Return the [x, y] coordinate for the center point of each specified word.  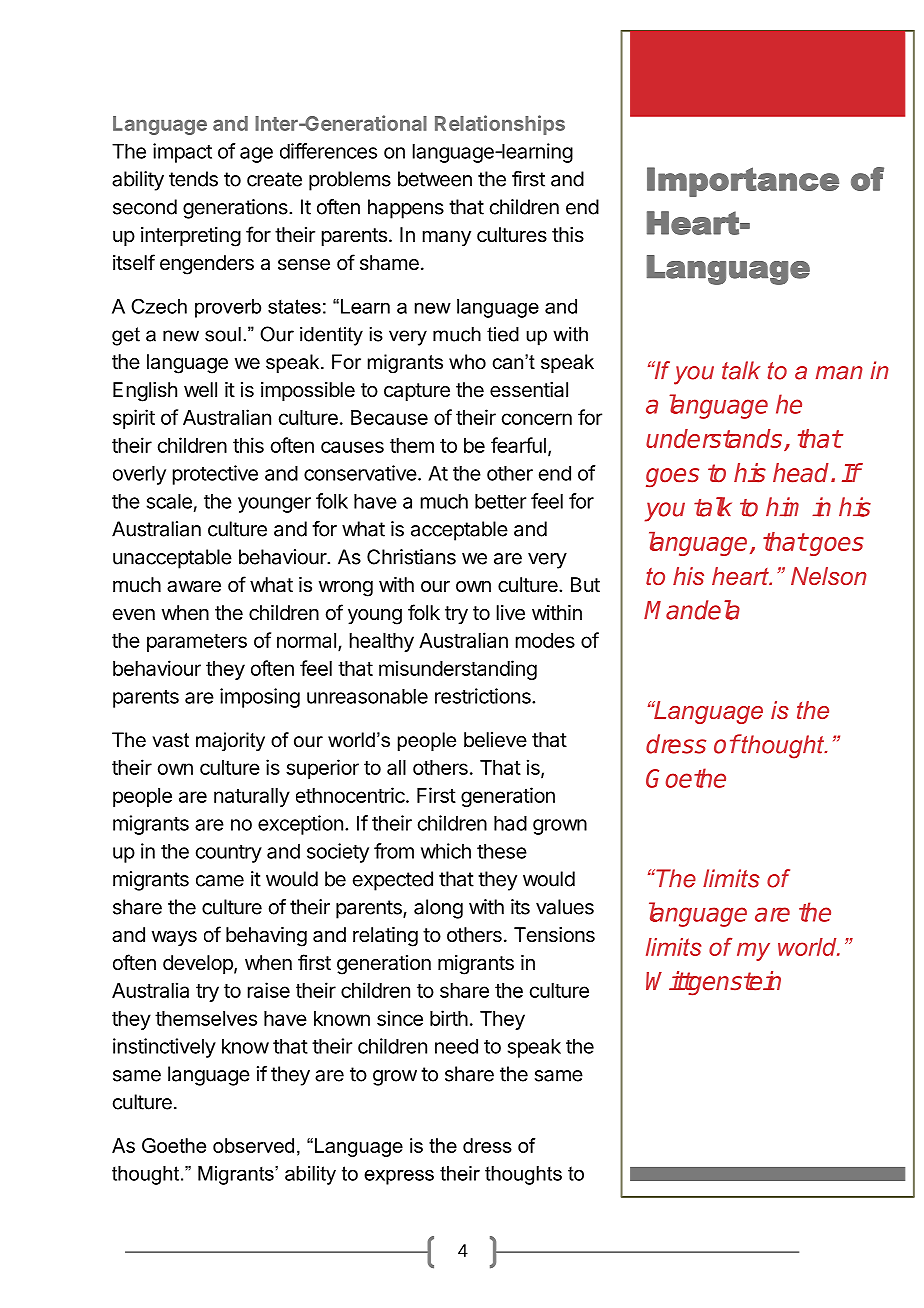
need [456, 1046]
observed [253, 1145]
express [399, 1177]
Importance [743, 182]
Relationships [500, 125]
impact [182, 153]
